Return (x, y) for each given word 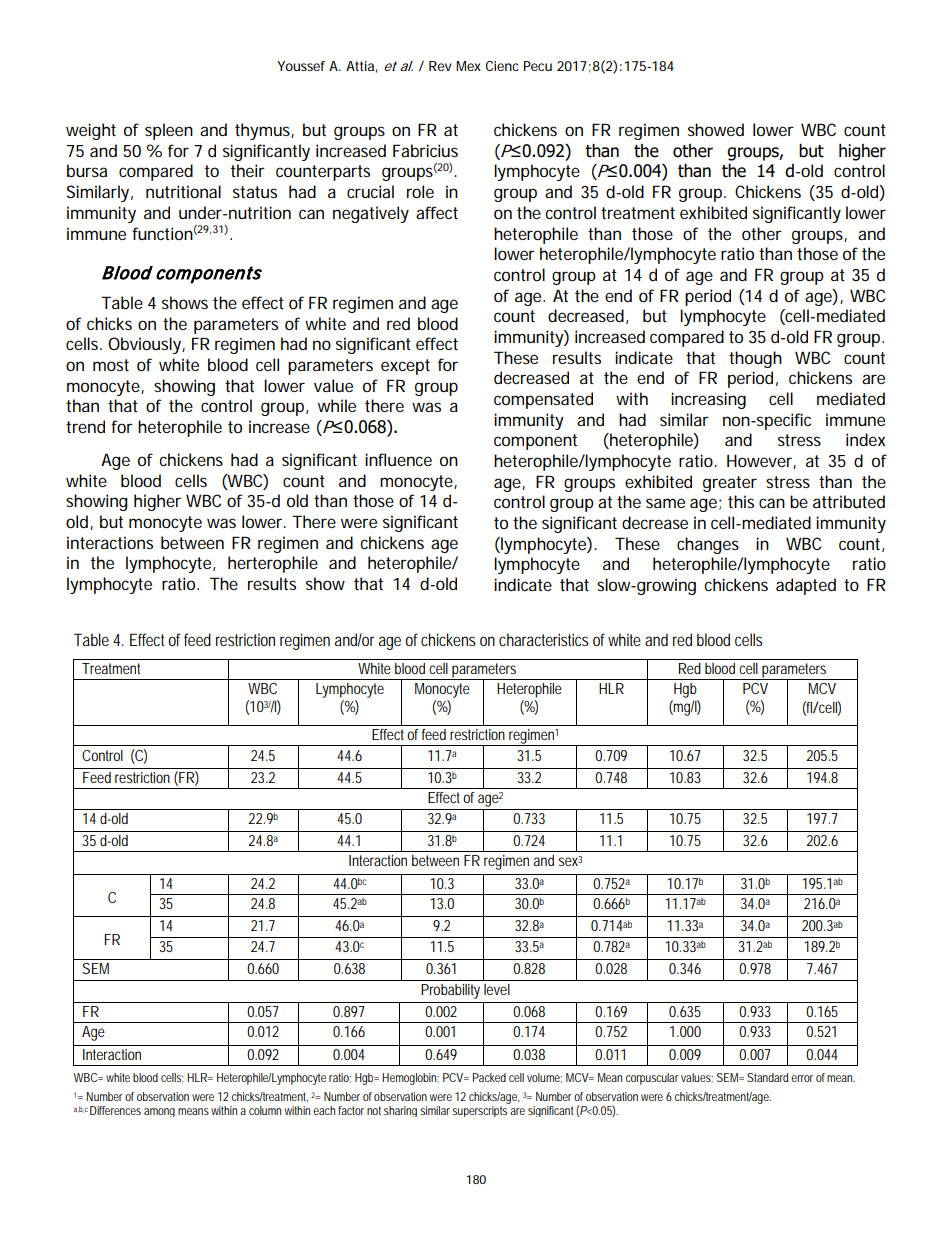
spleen (169, 131)
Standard (767, 1077)
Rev (440, 66)
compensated (543, 400)
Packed (489, 1077)
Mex (468, 66)
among (159, 1112)
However (761, 461)
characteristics (543, 639)
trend (85, 426)
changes (708, 545)
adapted (806, 586)
